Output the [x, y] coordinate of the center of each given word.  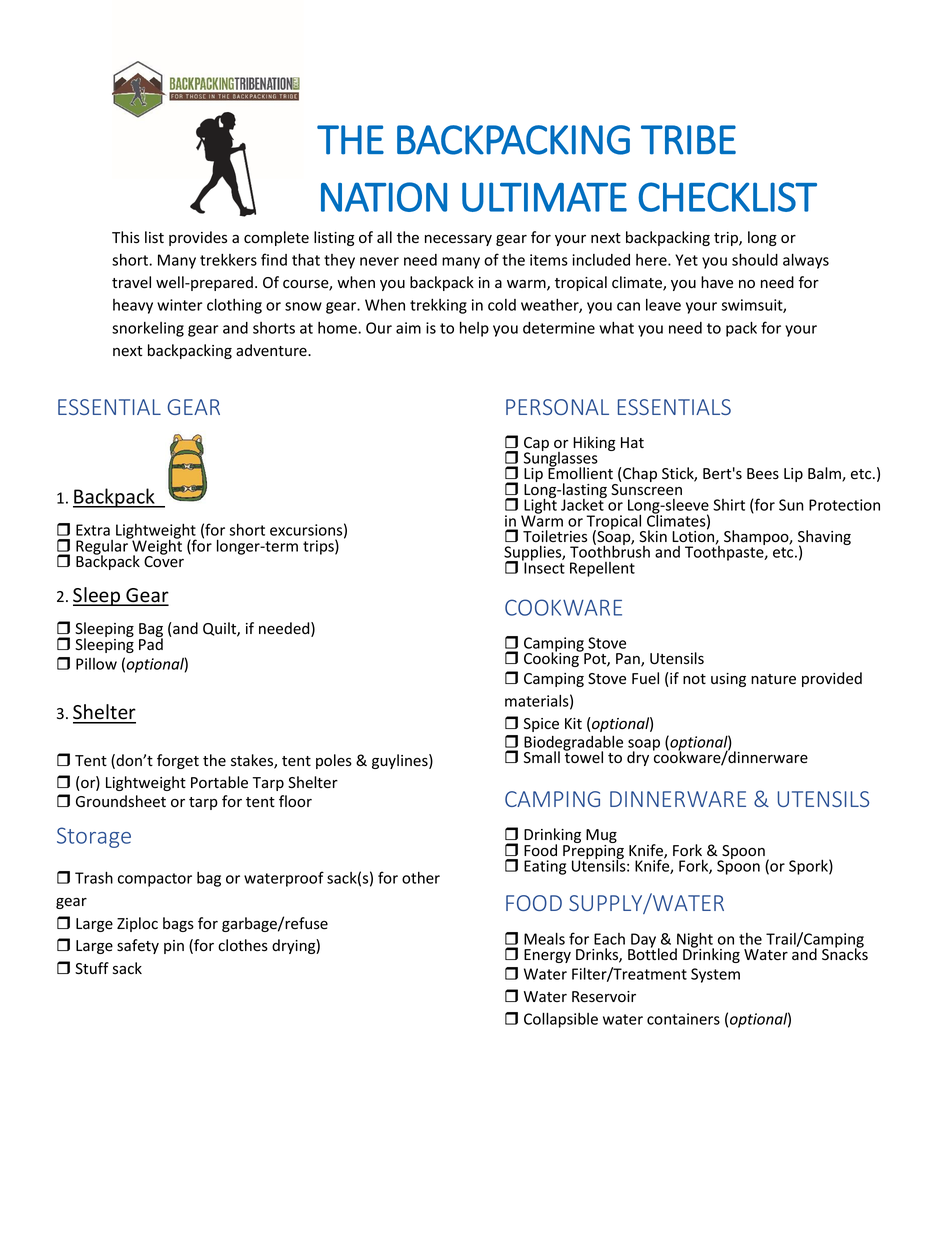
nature [773, 679]
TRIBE [688, 140]
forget [178, 761]
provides [198, 238]
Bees [763, 474]
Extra [93, 530]
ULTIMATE [544, 197]
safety [138, 946]
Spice [541, 725]
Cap [536, 445]
